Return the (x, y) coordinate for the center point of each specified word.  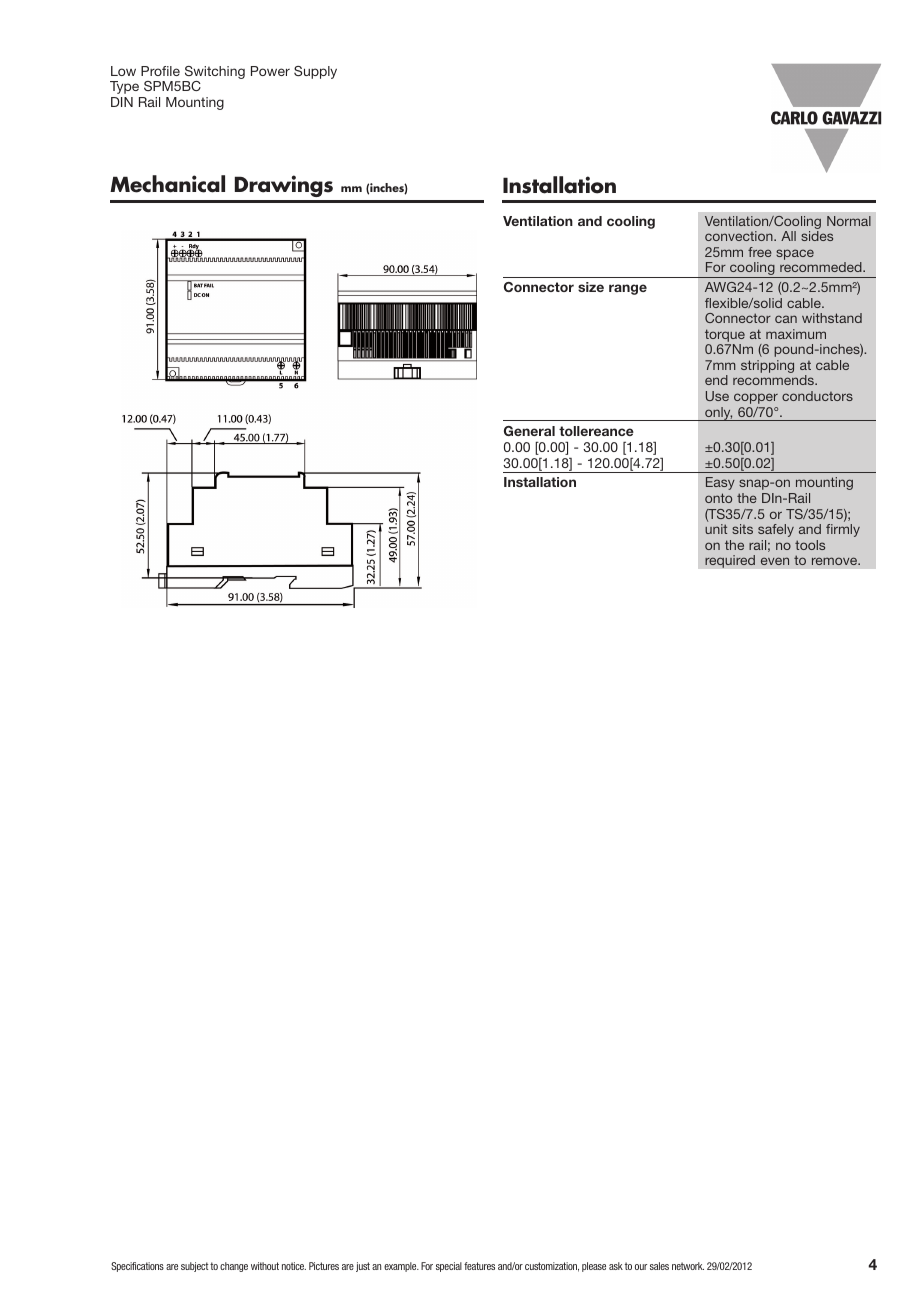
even (775, 561)
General (529, 431)
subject (194, 1267)
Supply (315, 72)
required (730, 561)
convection (740, 236)
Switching (215, 72)
